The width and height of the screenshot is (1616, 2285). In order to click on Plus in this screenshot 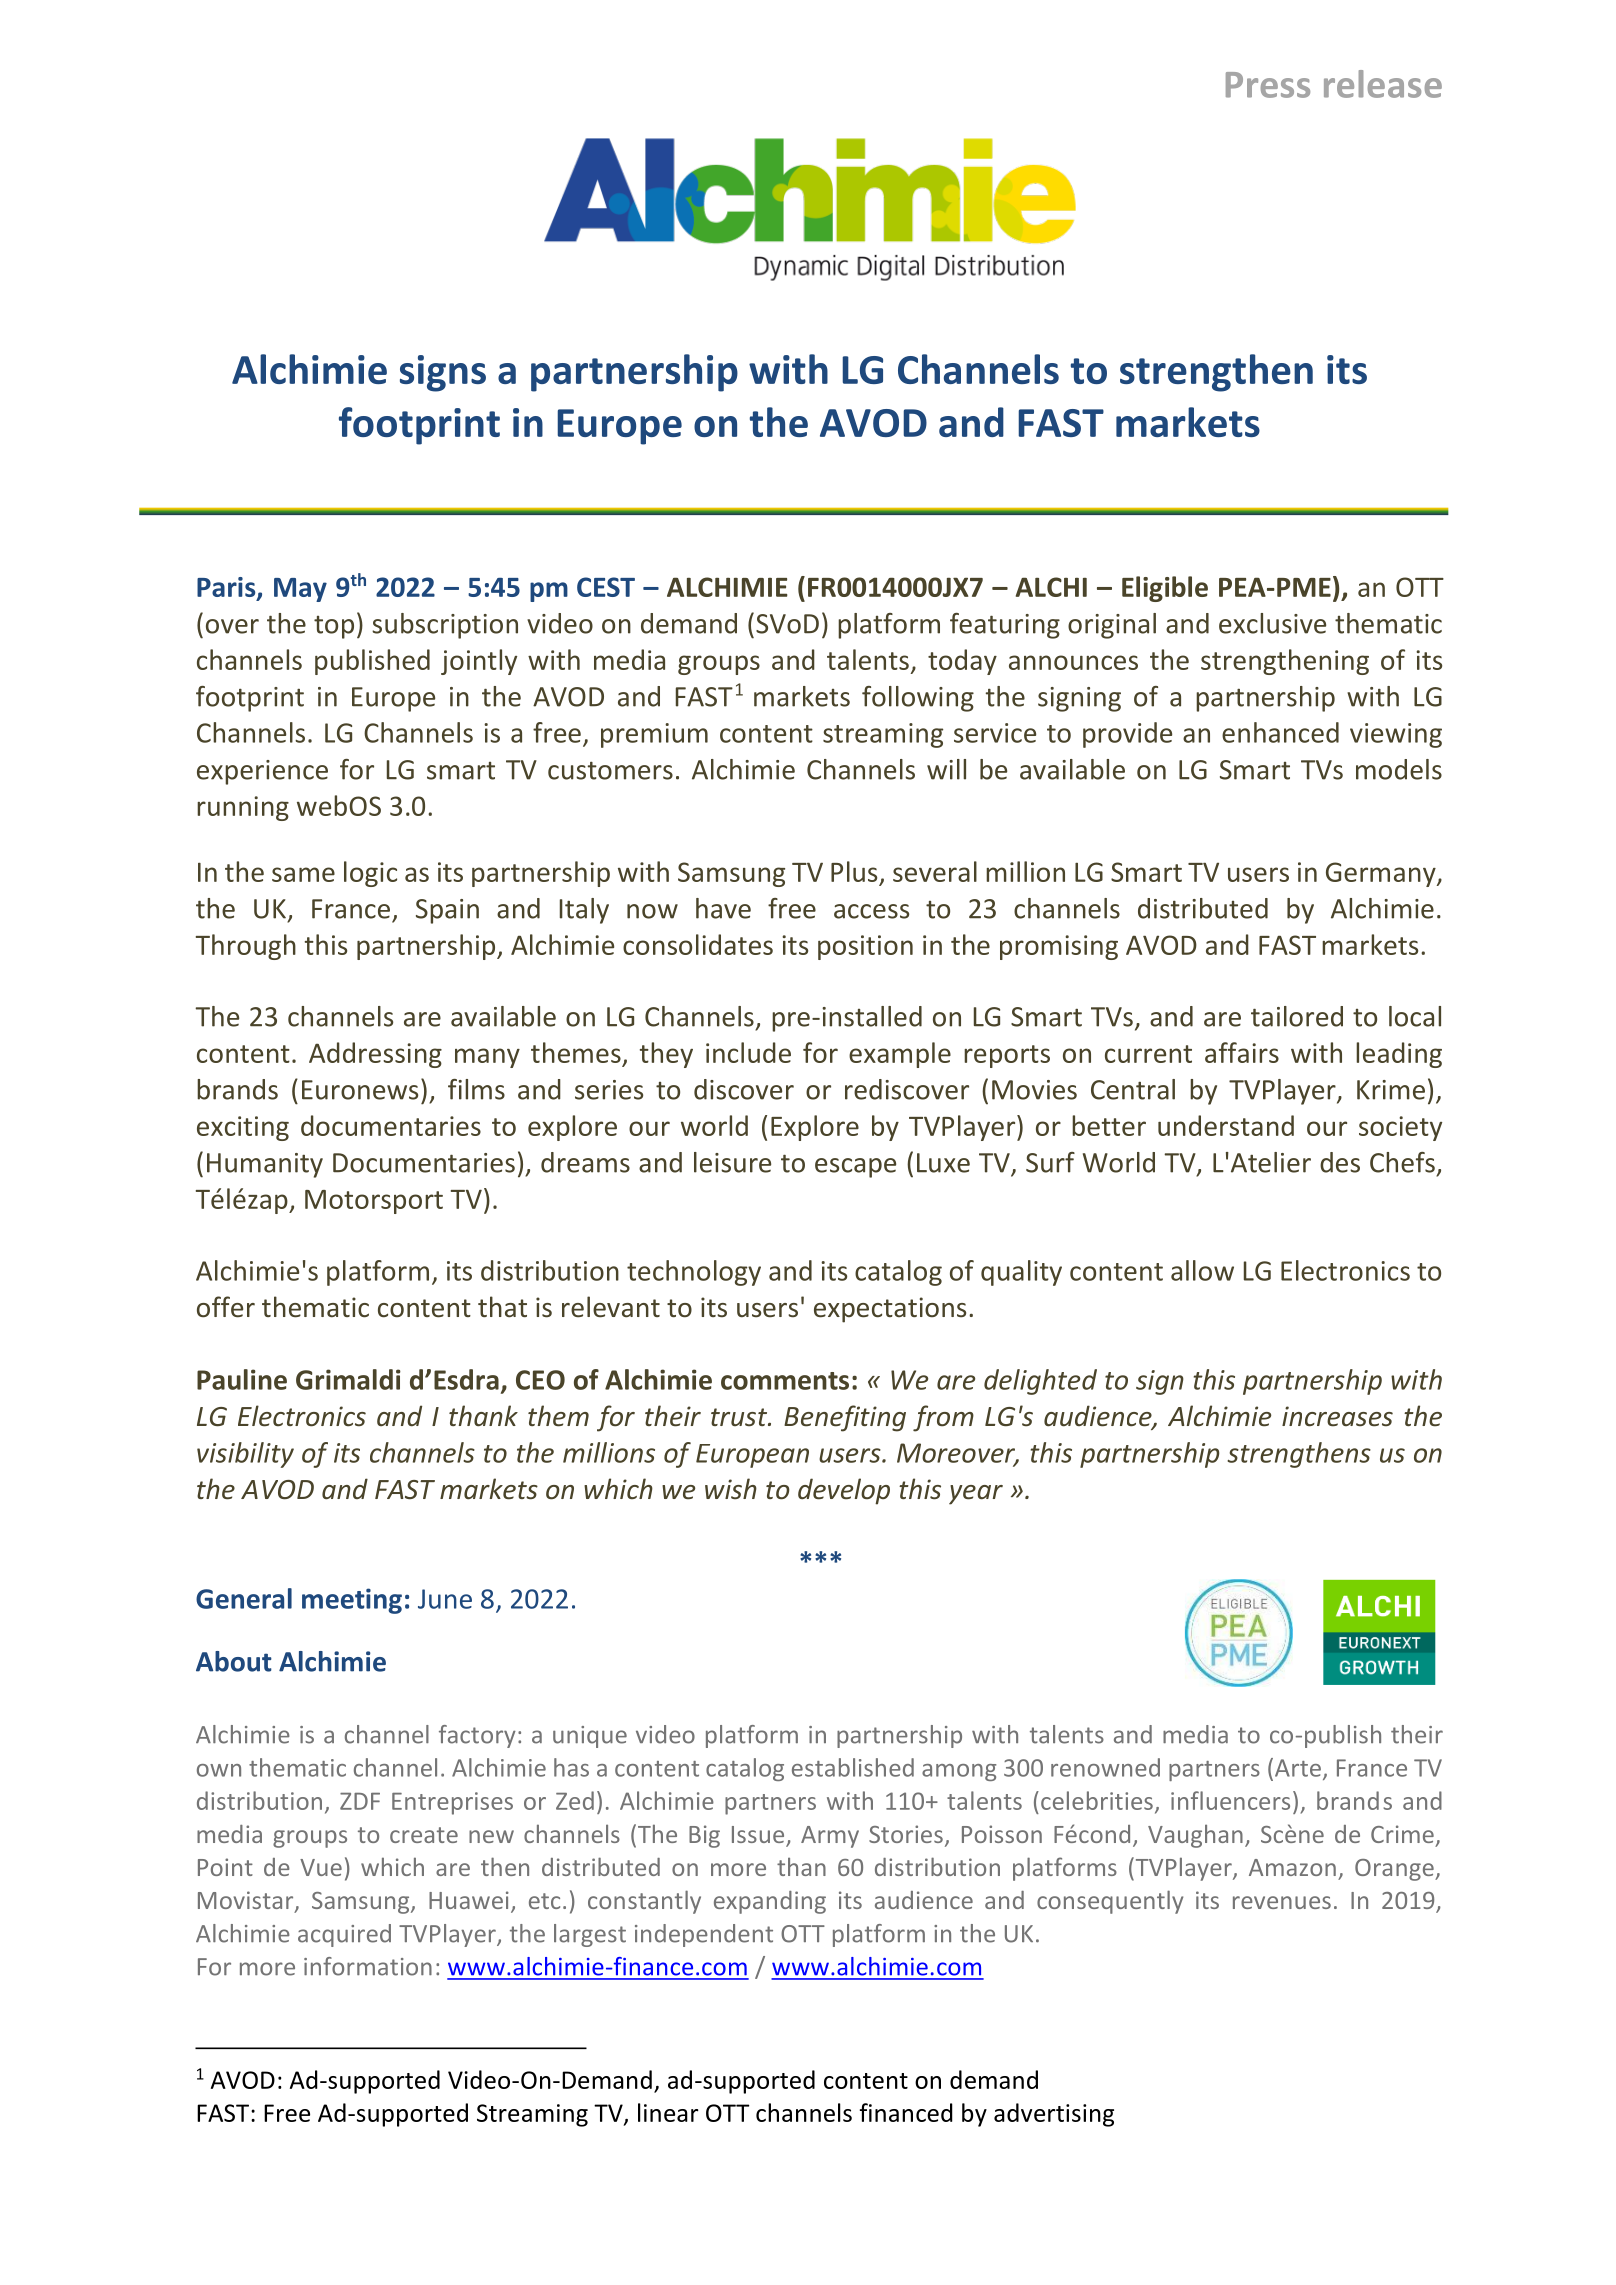, I will do `click(854, 871)`.
